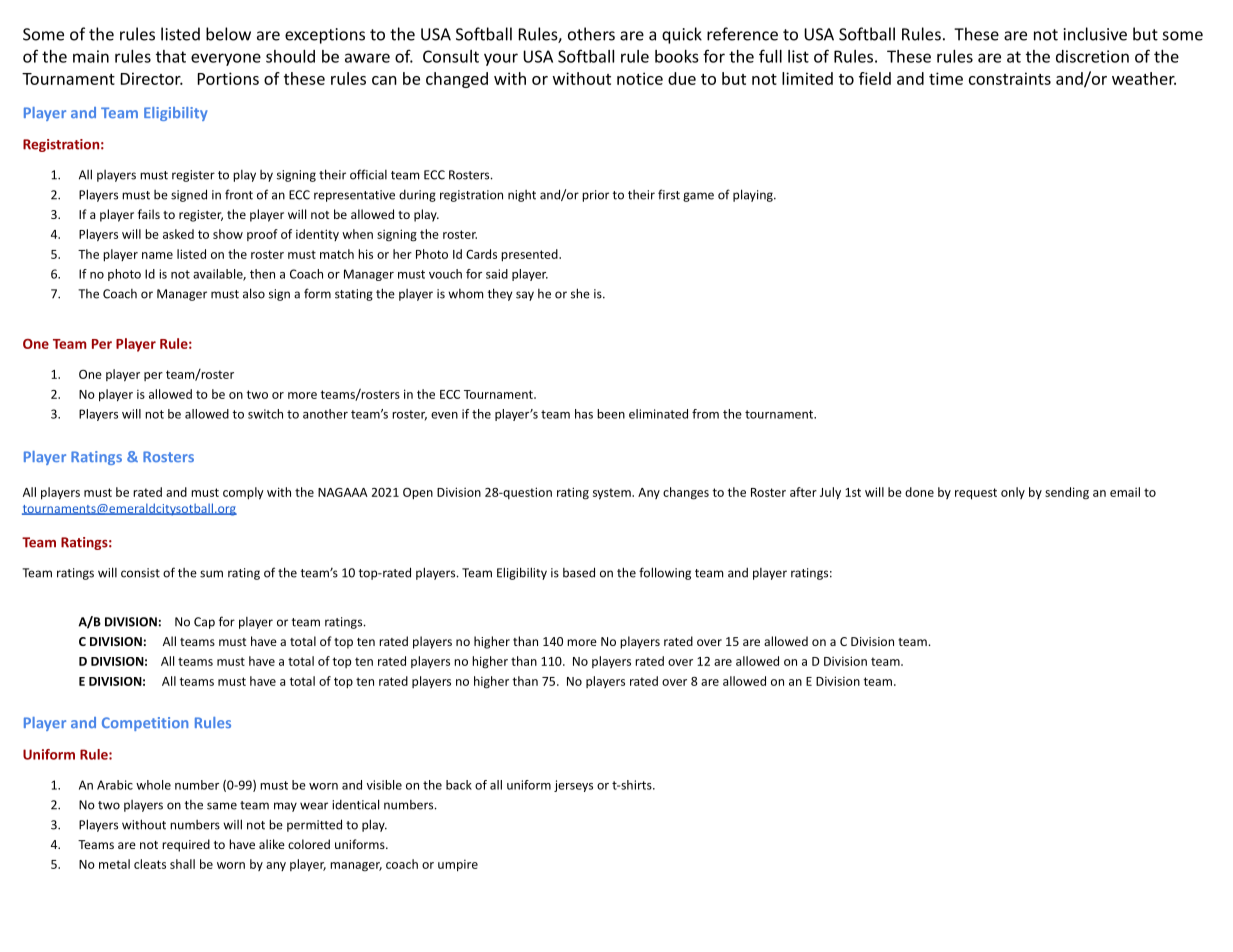 The height and width of the screenshot is (952, 1233). What do you see at coordinates (579, 572) in the screenshot?
I see `based` at bounding box center [579, 572].
